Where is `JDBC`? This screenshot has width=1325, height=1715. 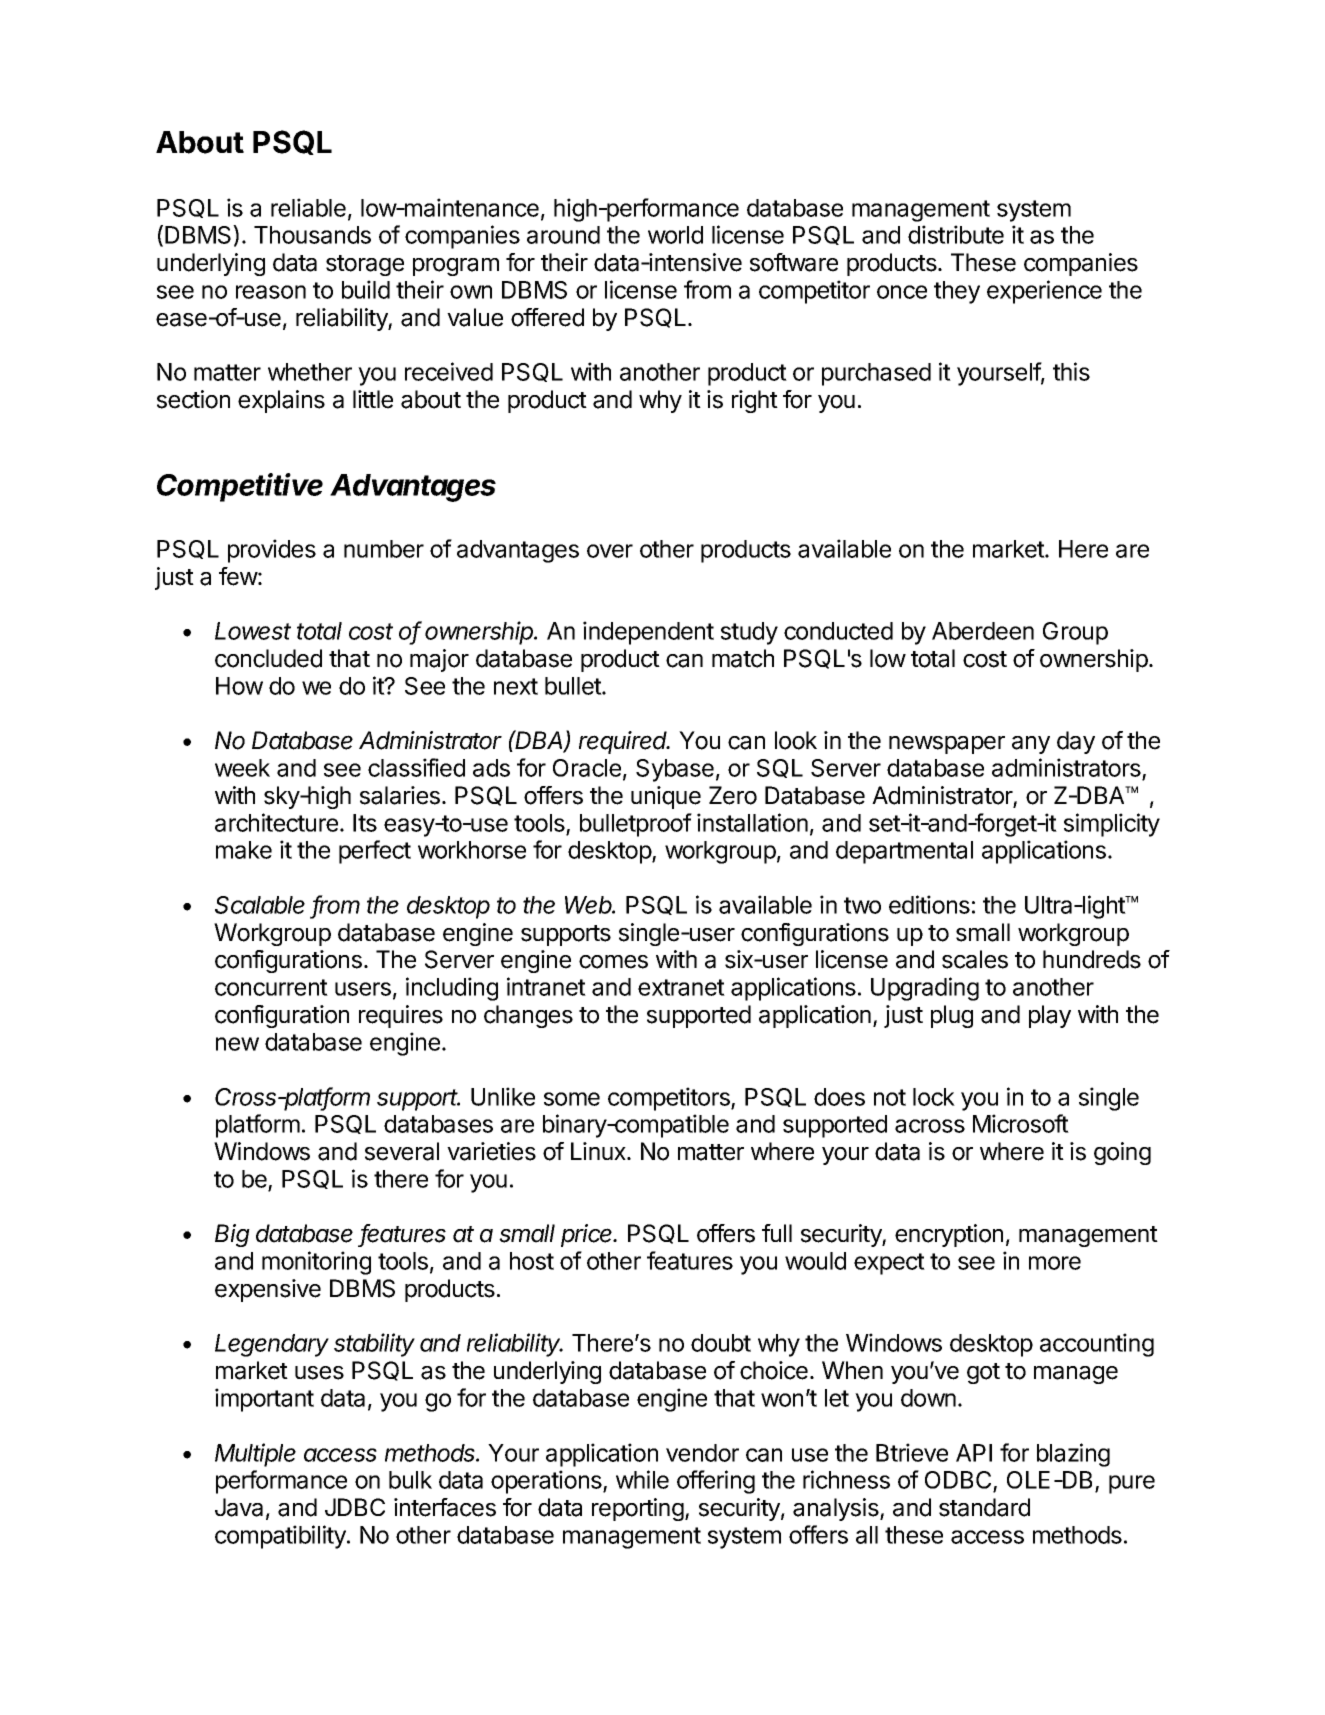
JDBC is located at coordinates (355, 1507).
